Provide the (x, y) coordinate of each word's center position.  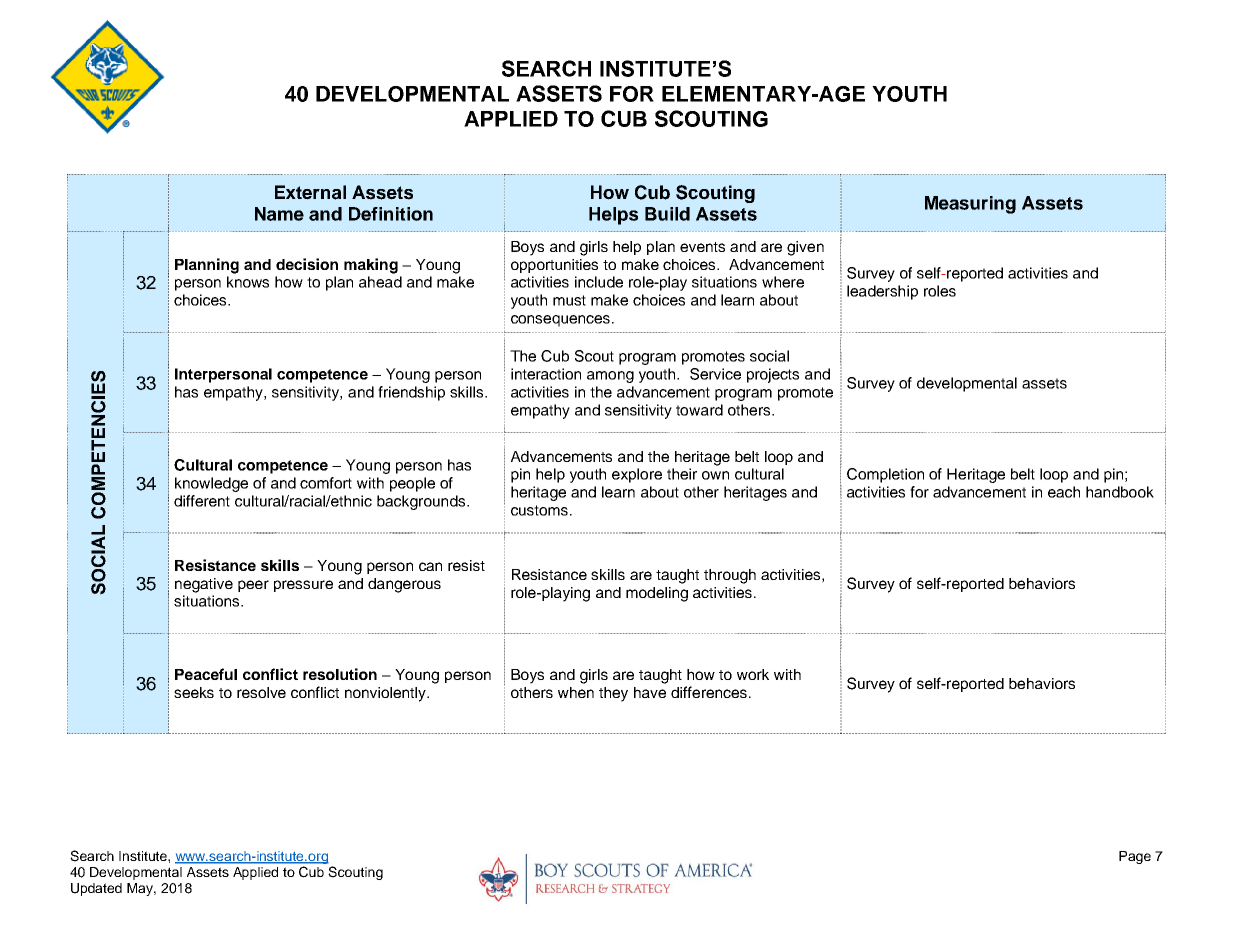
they (613, 694)
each (1064, 492)
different (202, 501)
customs (539, 510)
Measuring (970, 205)
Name (279, 214)
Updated (96, 889)
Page (1135, 857)
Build (667, 214)
